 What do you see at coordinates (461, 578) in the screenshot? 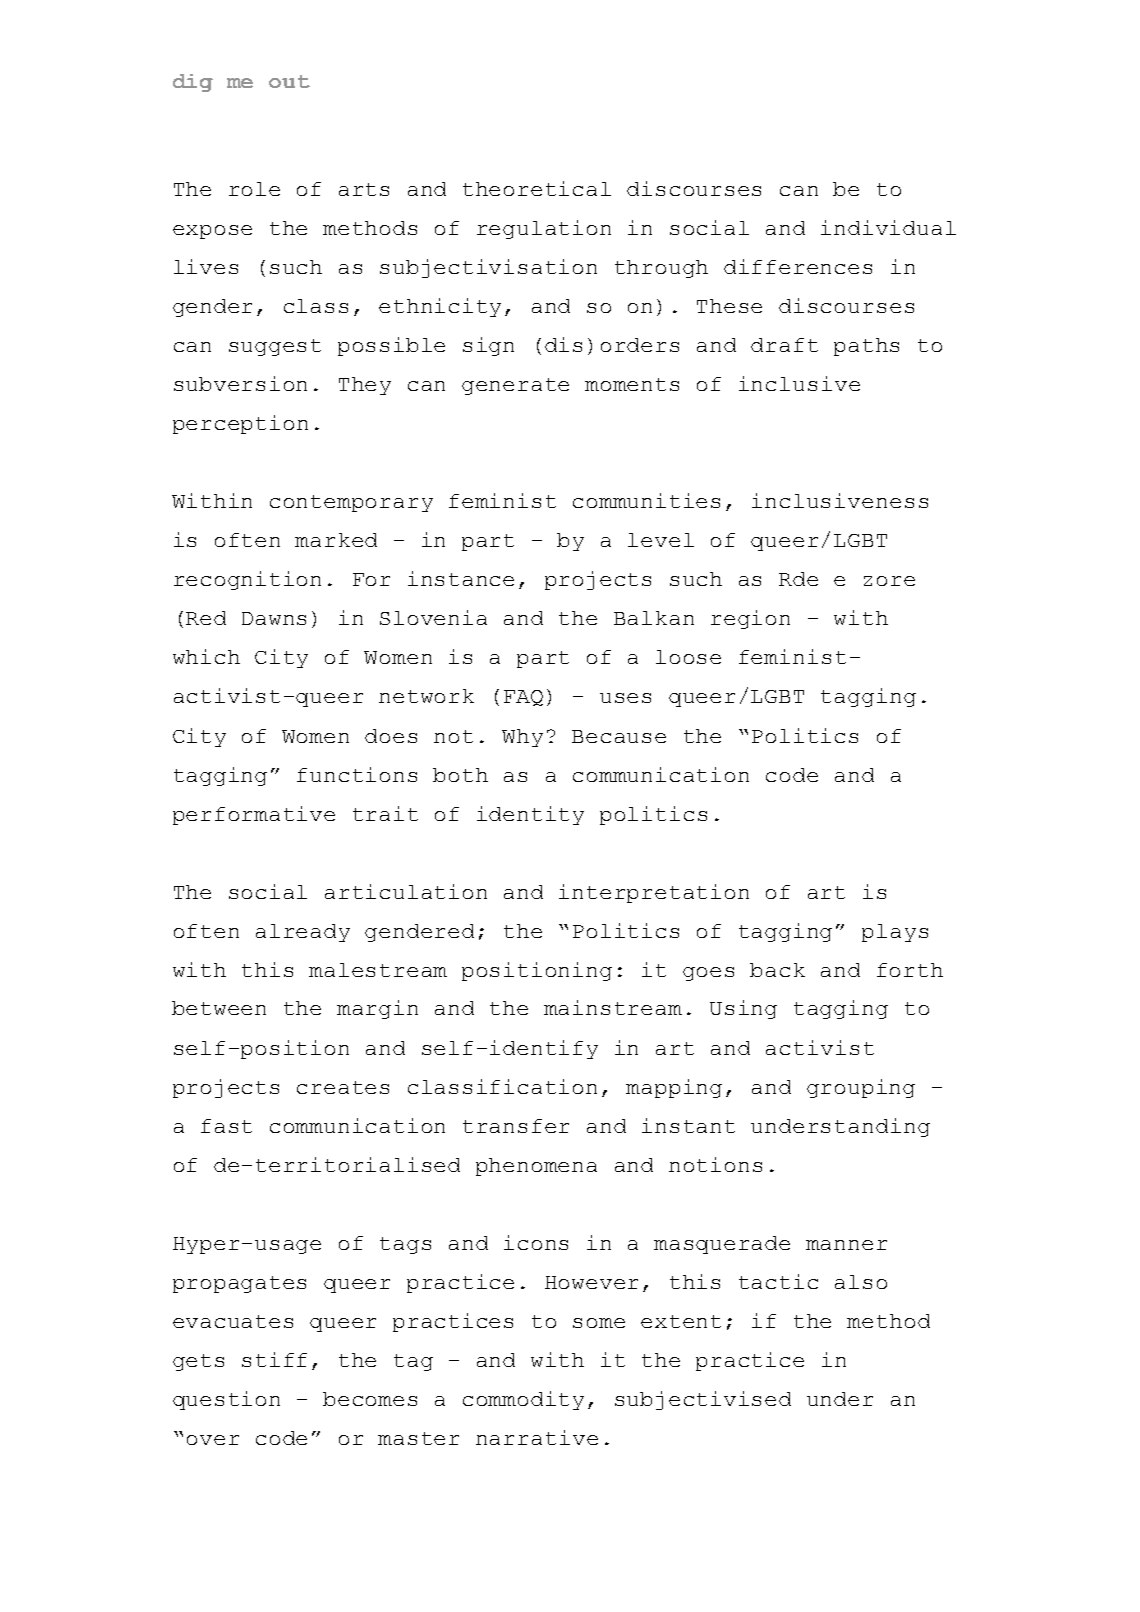
I see `instance` at bounding box center [461, 578].
